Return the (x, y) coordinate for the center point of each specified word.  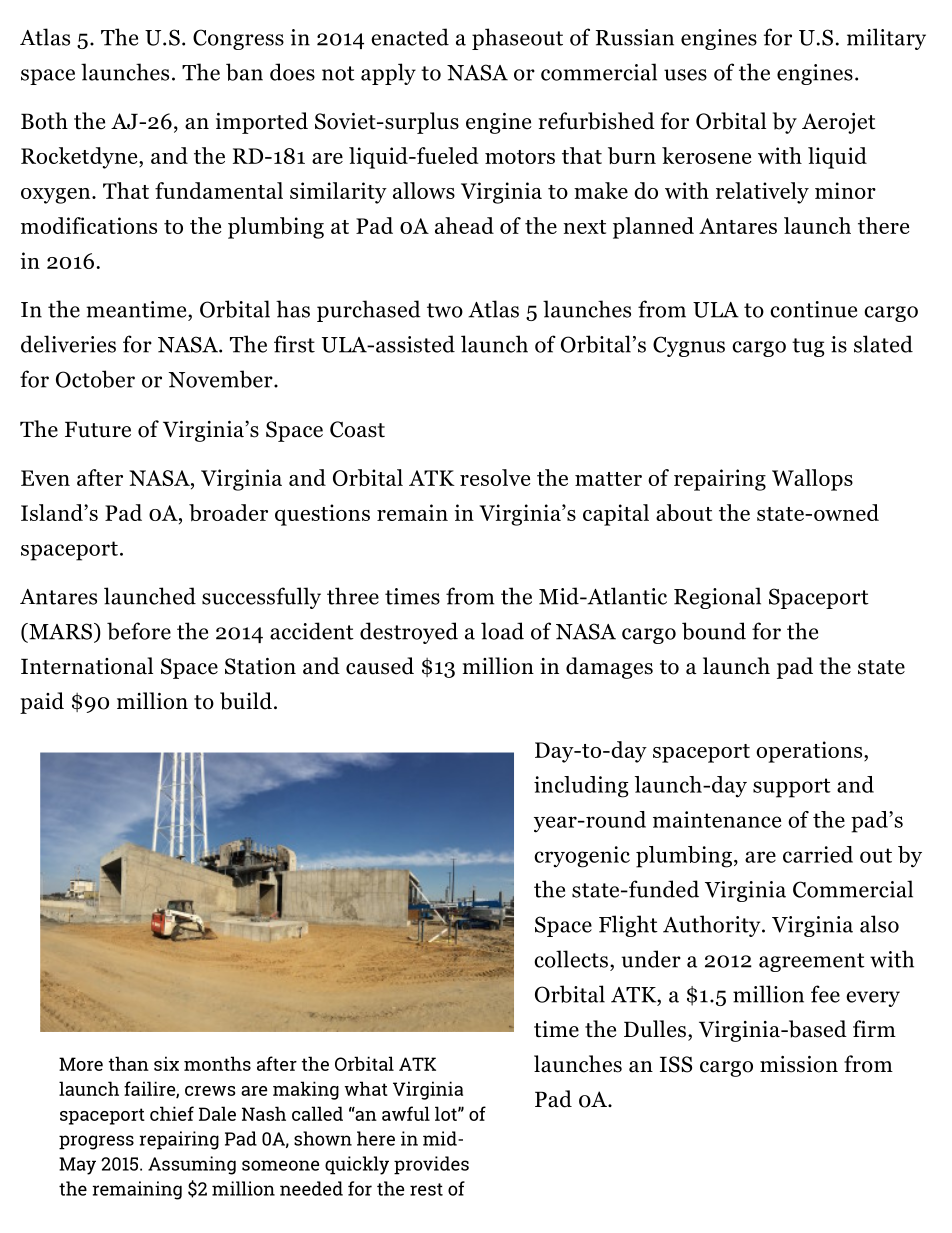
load (502, 631)
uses (685, 75)
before (139, 631)
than (129, 1063)
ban (244, 72)
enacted (410, 37)
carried (818, 854)
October (95, 379)
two (445, 310)
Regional (717, 598)
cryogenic (582, 857)
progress (96, 1142)
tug (808, 347)
